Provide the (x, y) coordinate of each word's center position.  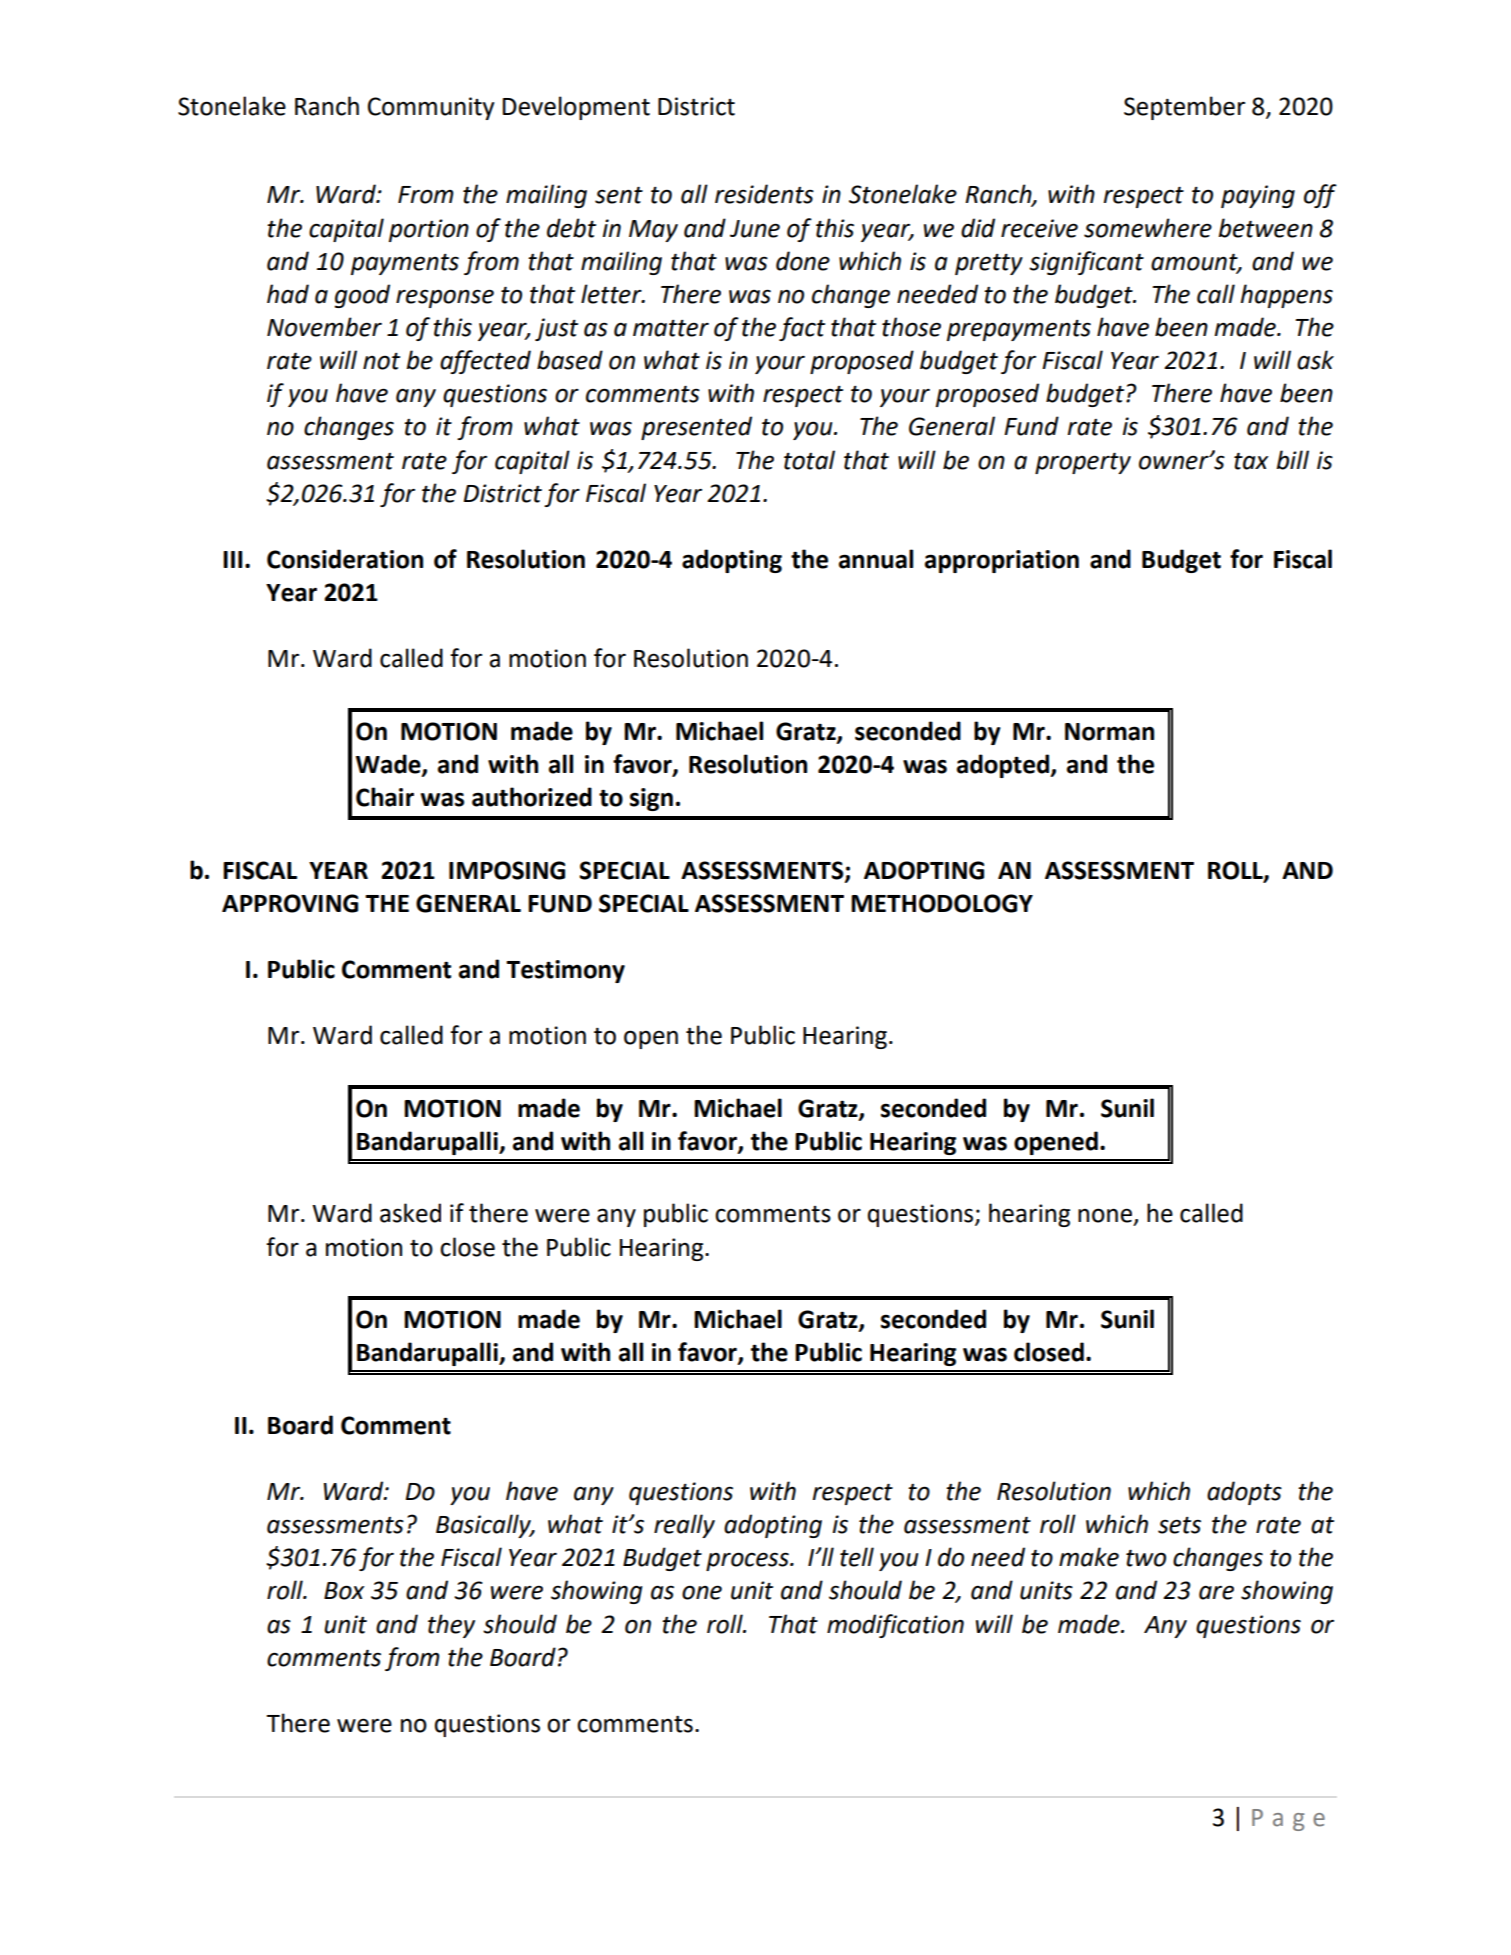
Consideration (345, 559)
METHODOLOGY (942, 903)
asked (410, 1213)
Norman (1109, 732)
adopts (1244, 1493)
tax (1251, 461)
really (684, 1526)
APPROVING (290, 903)
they (451, 1626)
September (1184, 108)
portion (429, 230)
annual (876, 559)
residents (764, 194)
